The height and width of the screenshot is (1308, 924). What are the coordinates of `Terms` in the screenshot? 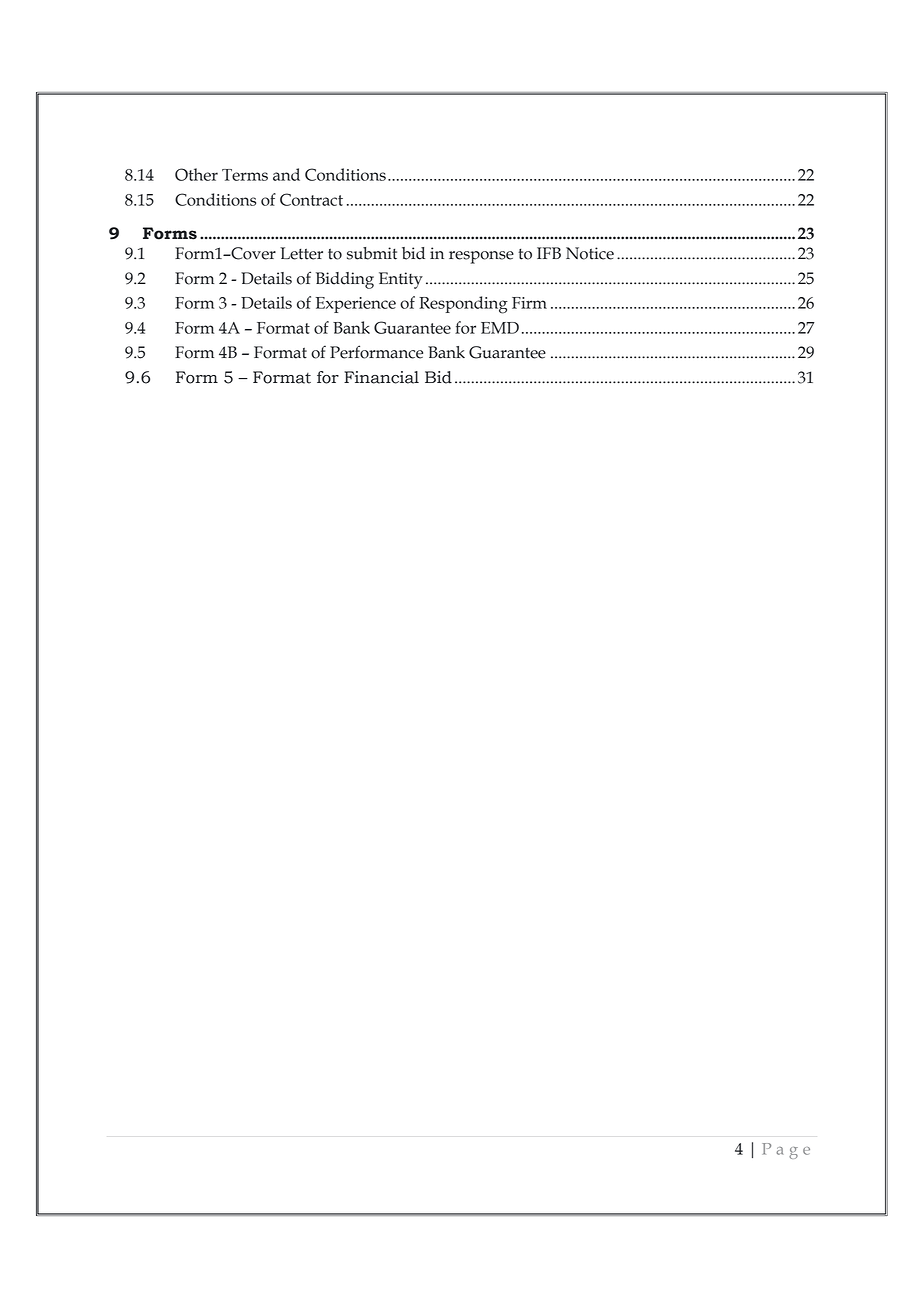 It's located at (245, 175).
